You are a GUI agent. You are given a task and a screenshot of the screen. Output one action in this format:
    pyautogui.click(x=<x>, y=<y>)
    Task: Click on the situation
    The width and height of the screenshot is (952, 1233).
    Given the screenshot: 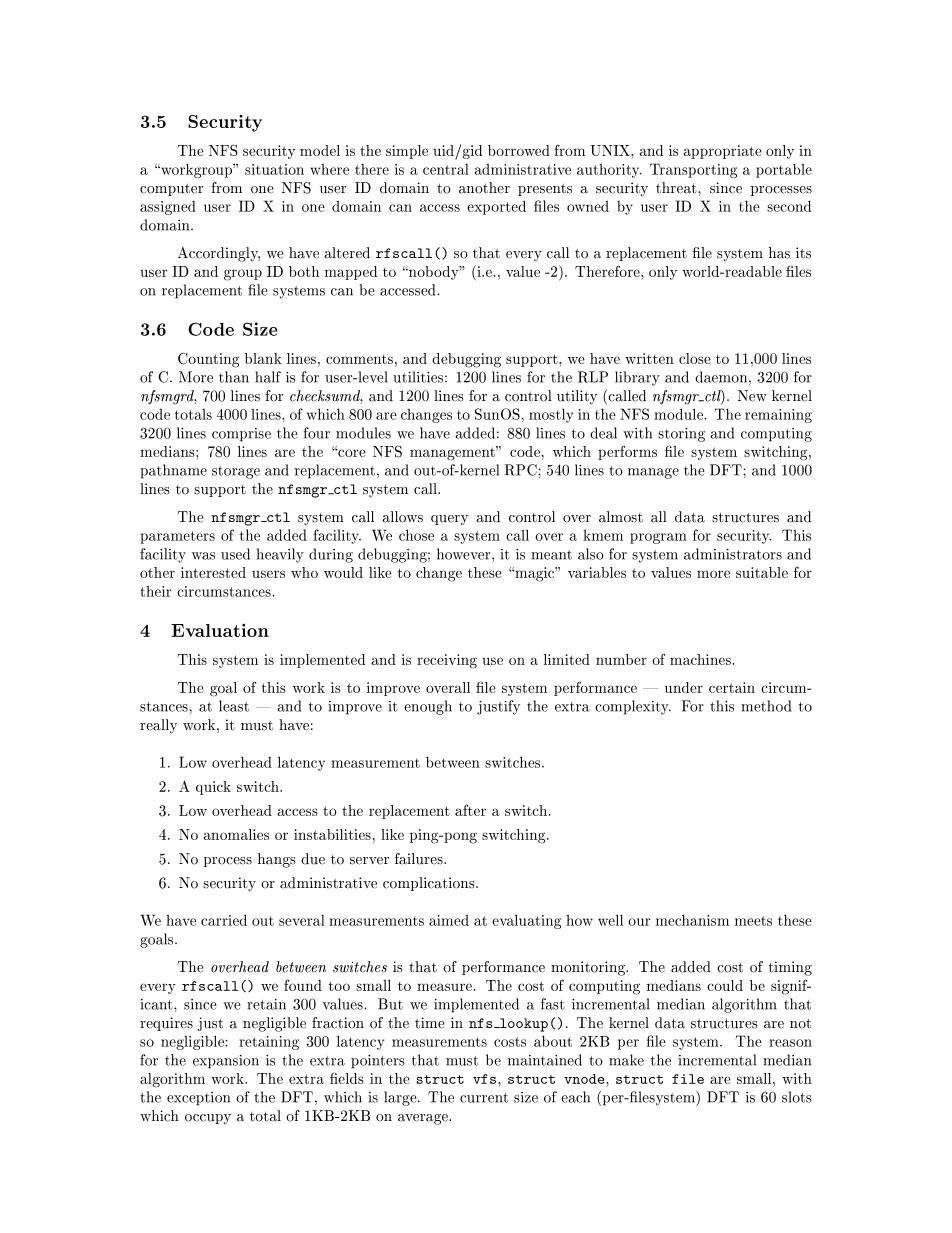 What is the action you would take?
    pyautogui.click(x=274, y=169)
